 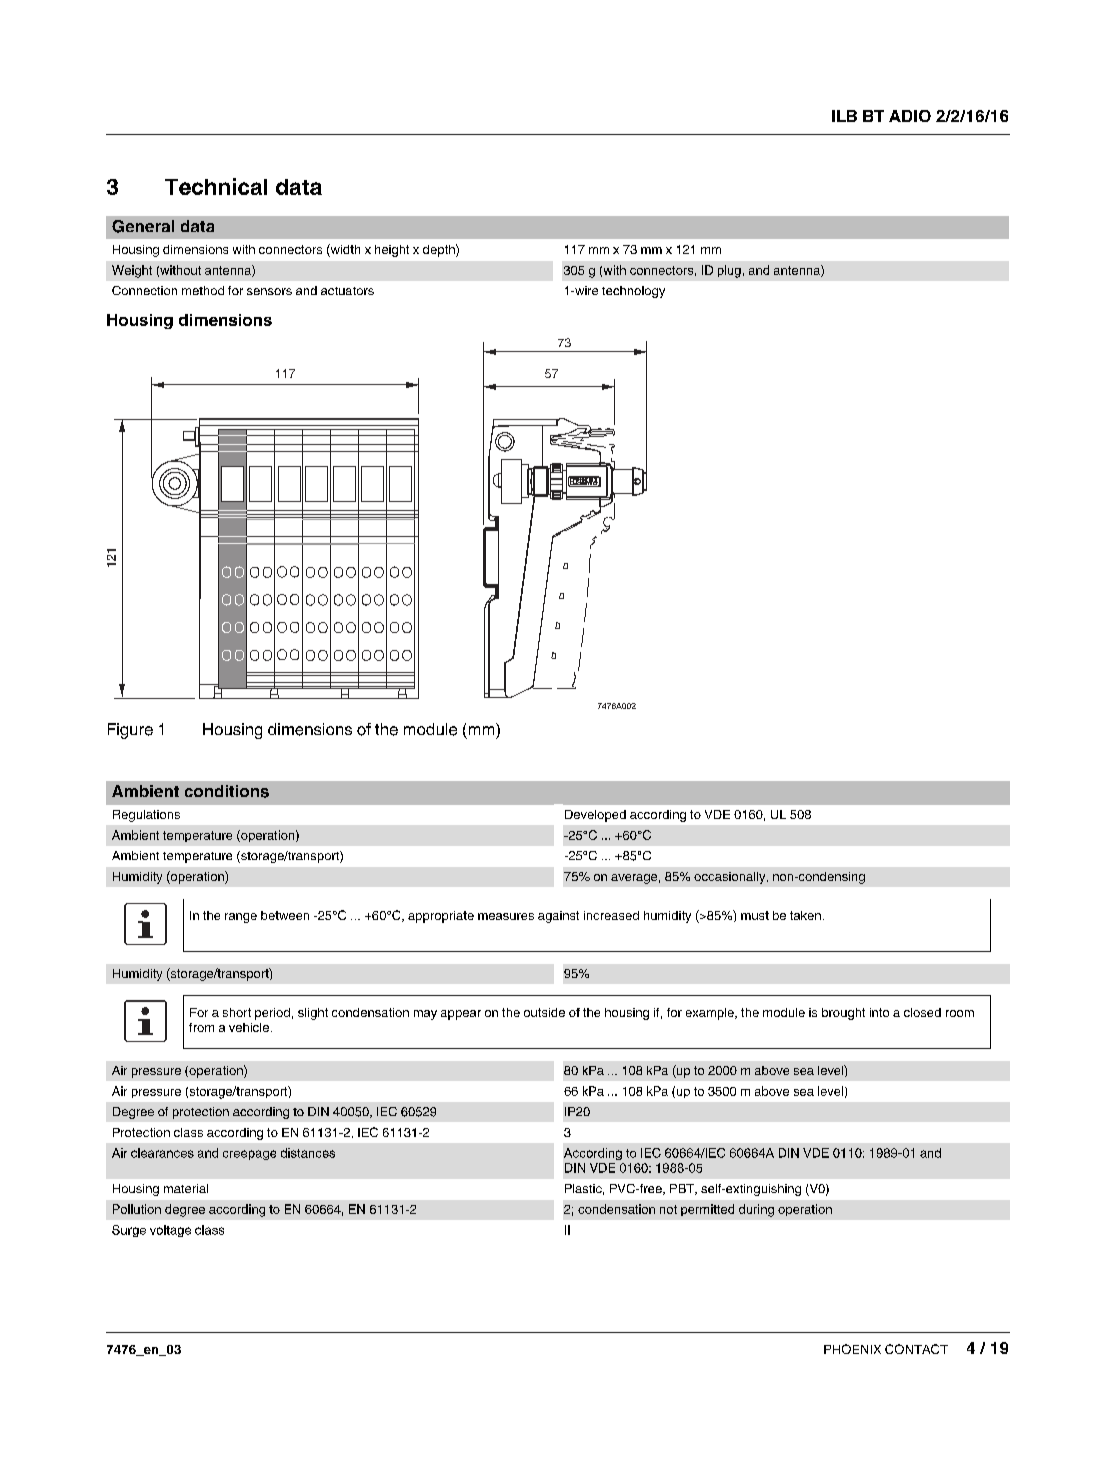 I want to click on technology, so click(x=633, y=292).
